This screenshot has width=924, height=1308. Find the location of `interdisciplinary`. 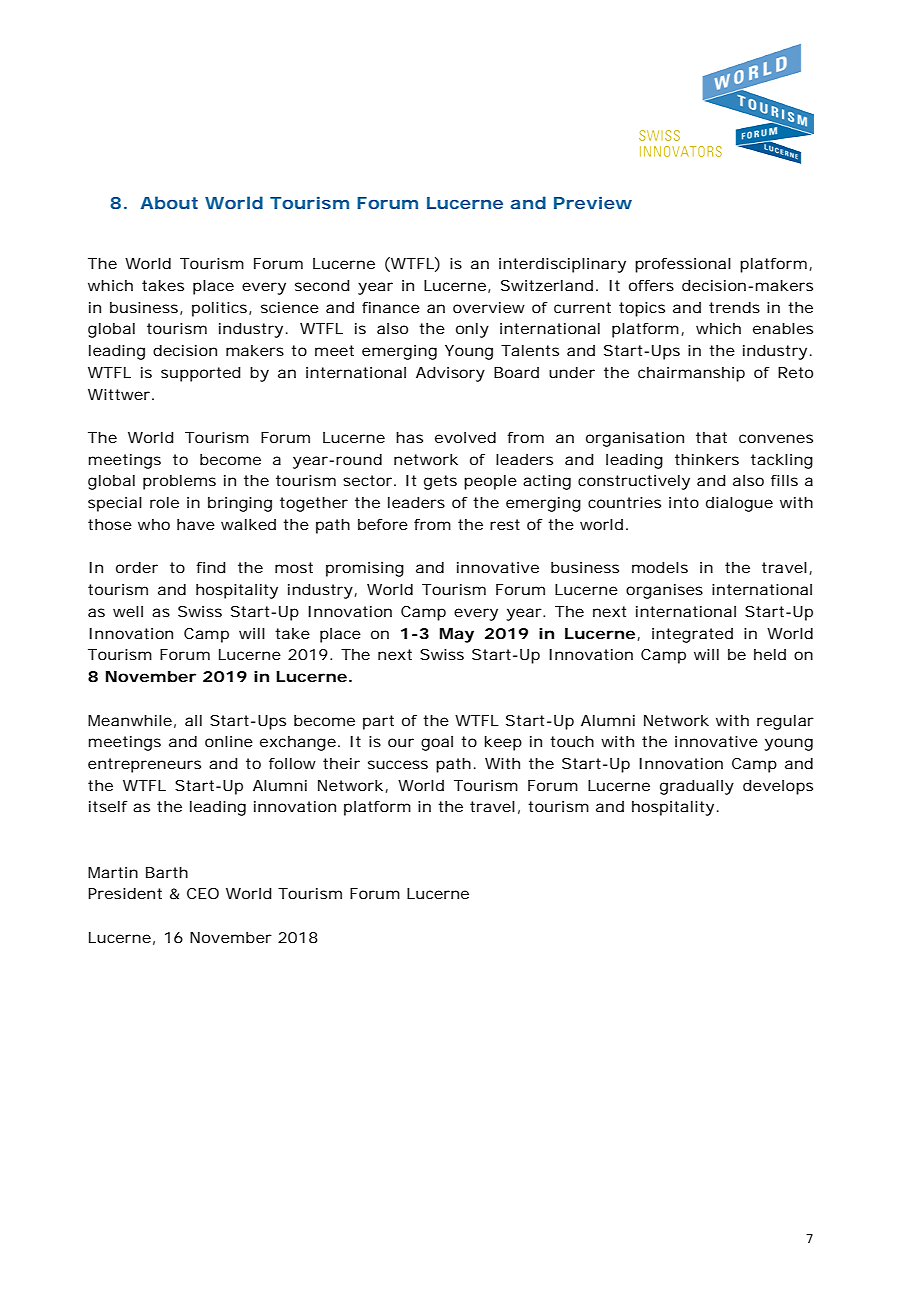

interdisciplinary is located at coordinates (562, 265).
